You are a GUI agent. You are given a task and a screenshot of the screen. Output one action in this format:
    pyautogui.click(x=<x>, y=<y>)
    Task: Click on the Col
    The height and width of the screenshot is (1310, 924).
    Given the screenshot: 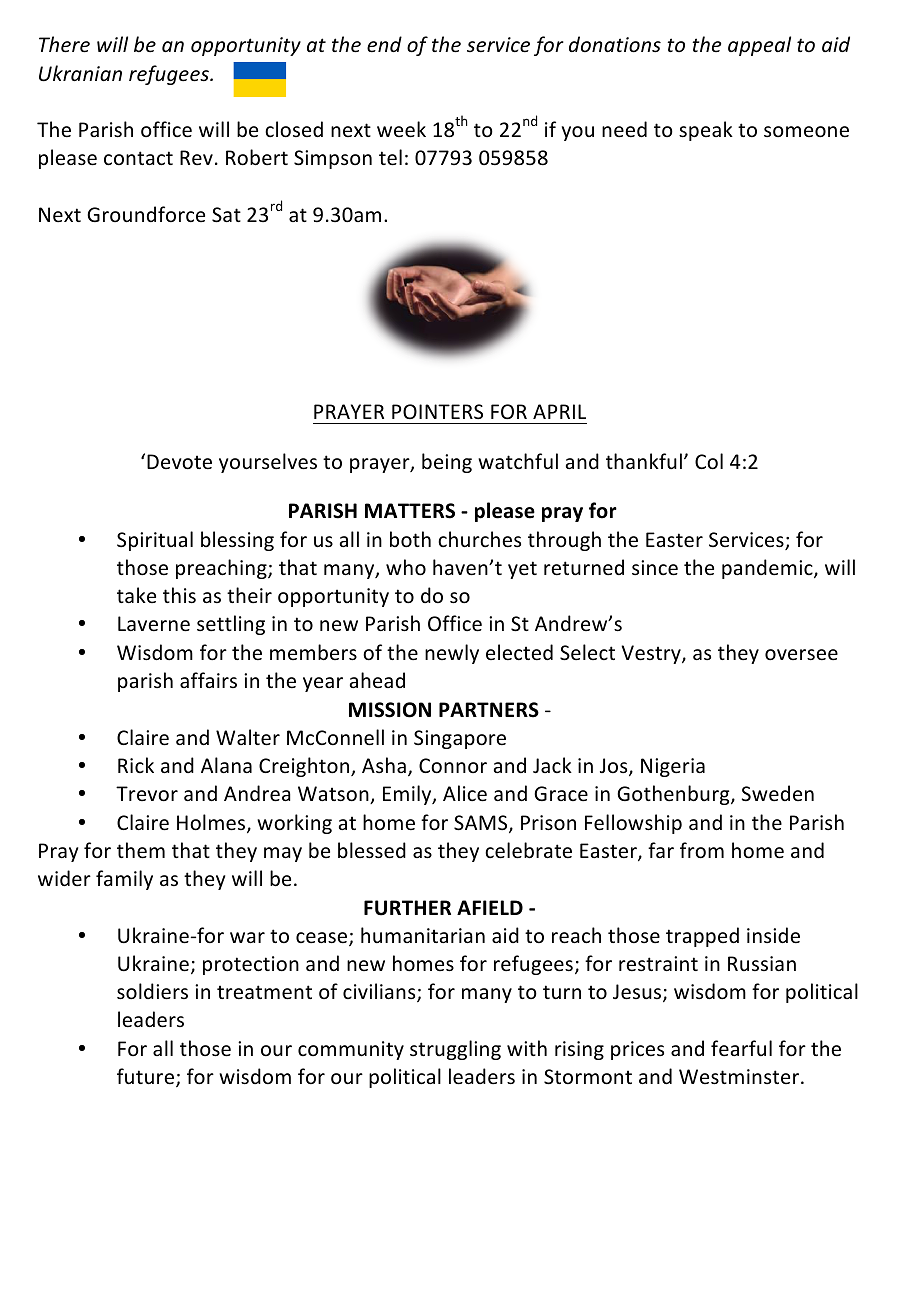 What is the action you would take?
    pyautogui.click(x=709, y=461)
